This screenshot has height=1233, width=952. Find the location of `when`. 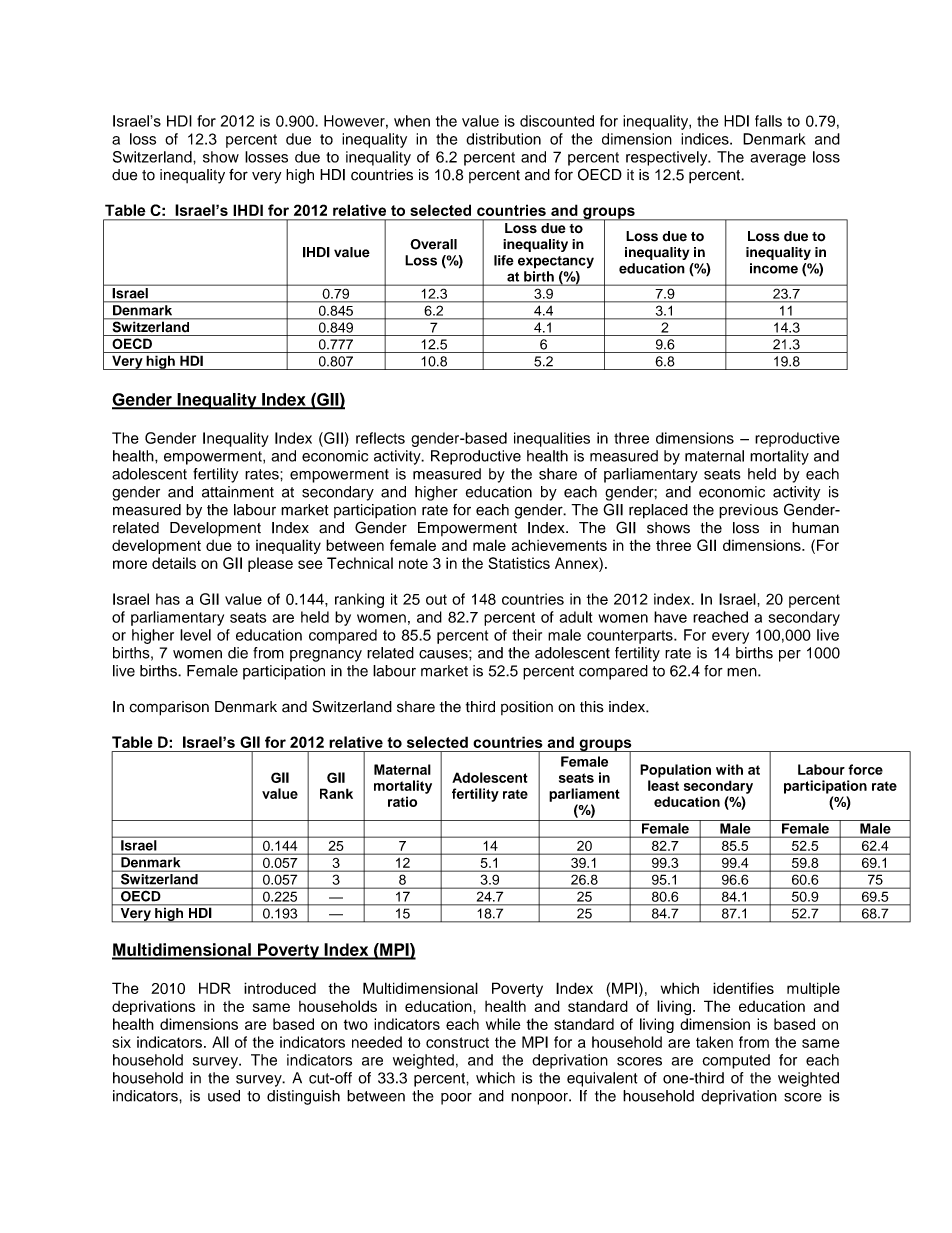

when is located at coordinates (412, 121).
